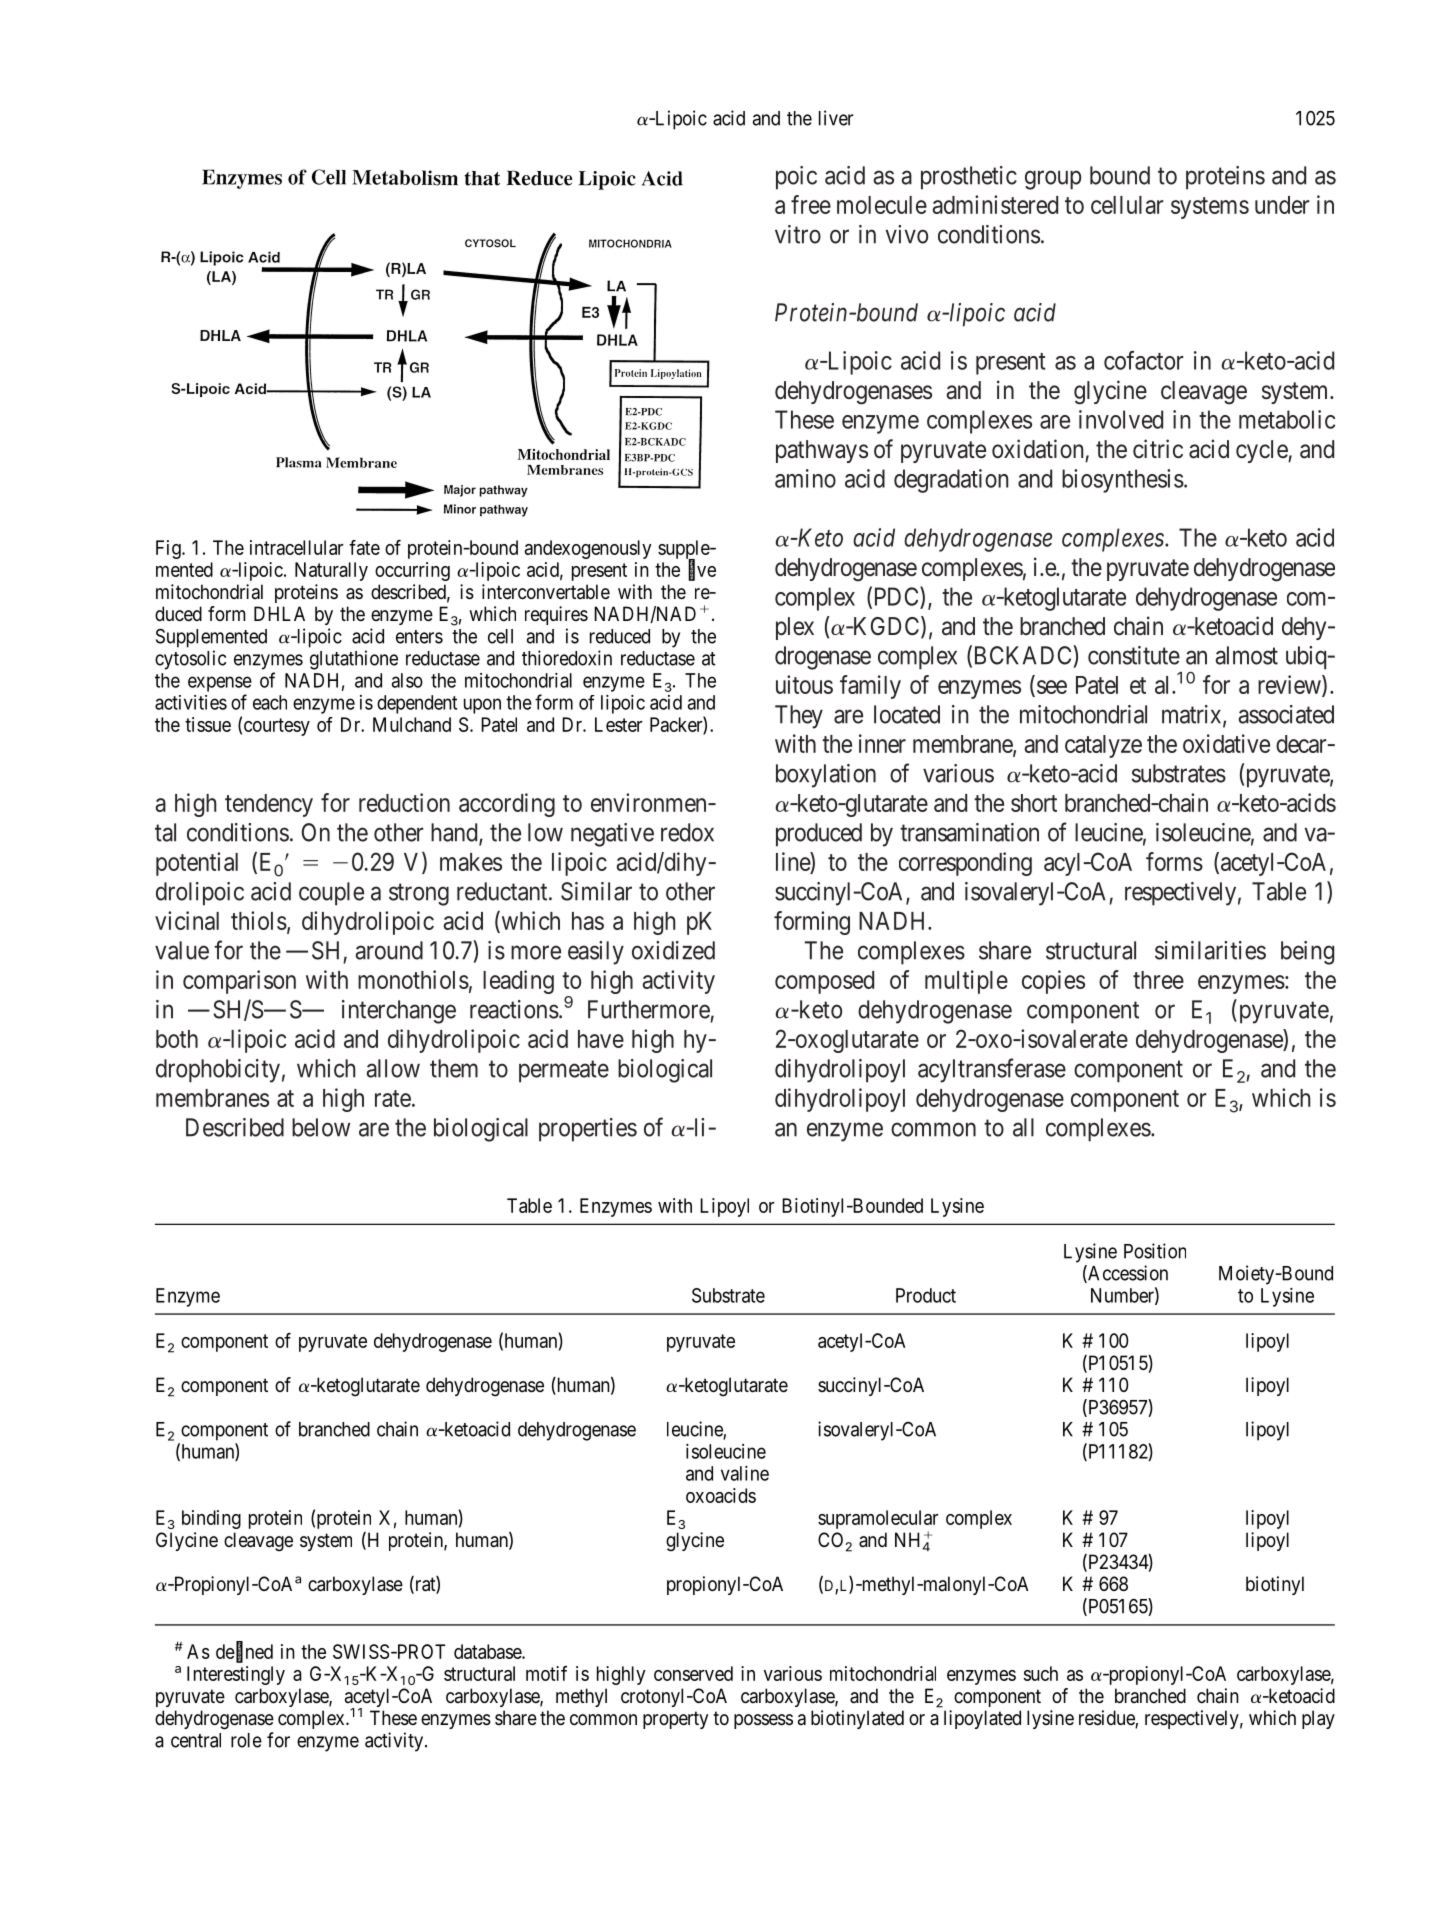  I want to click on Naturally, so click(331, 571).
